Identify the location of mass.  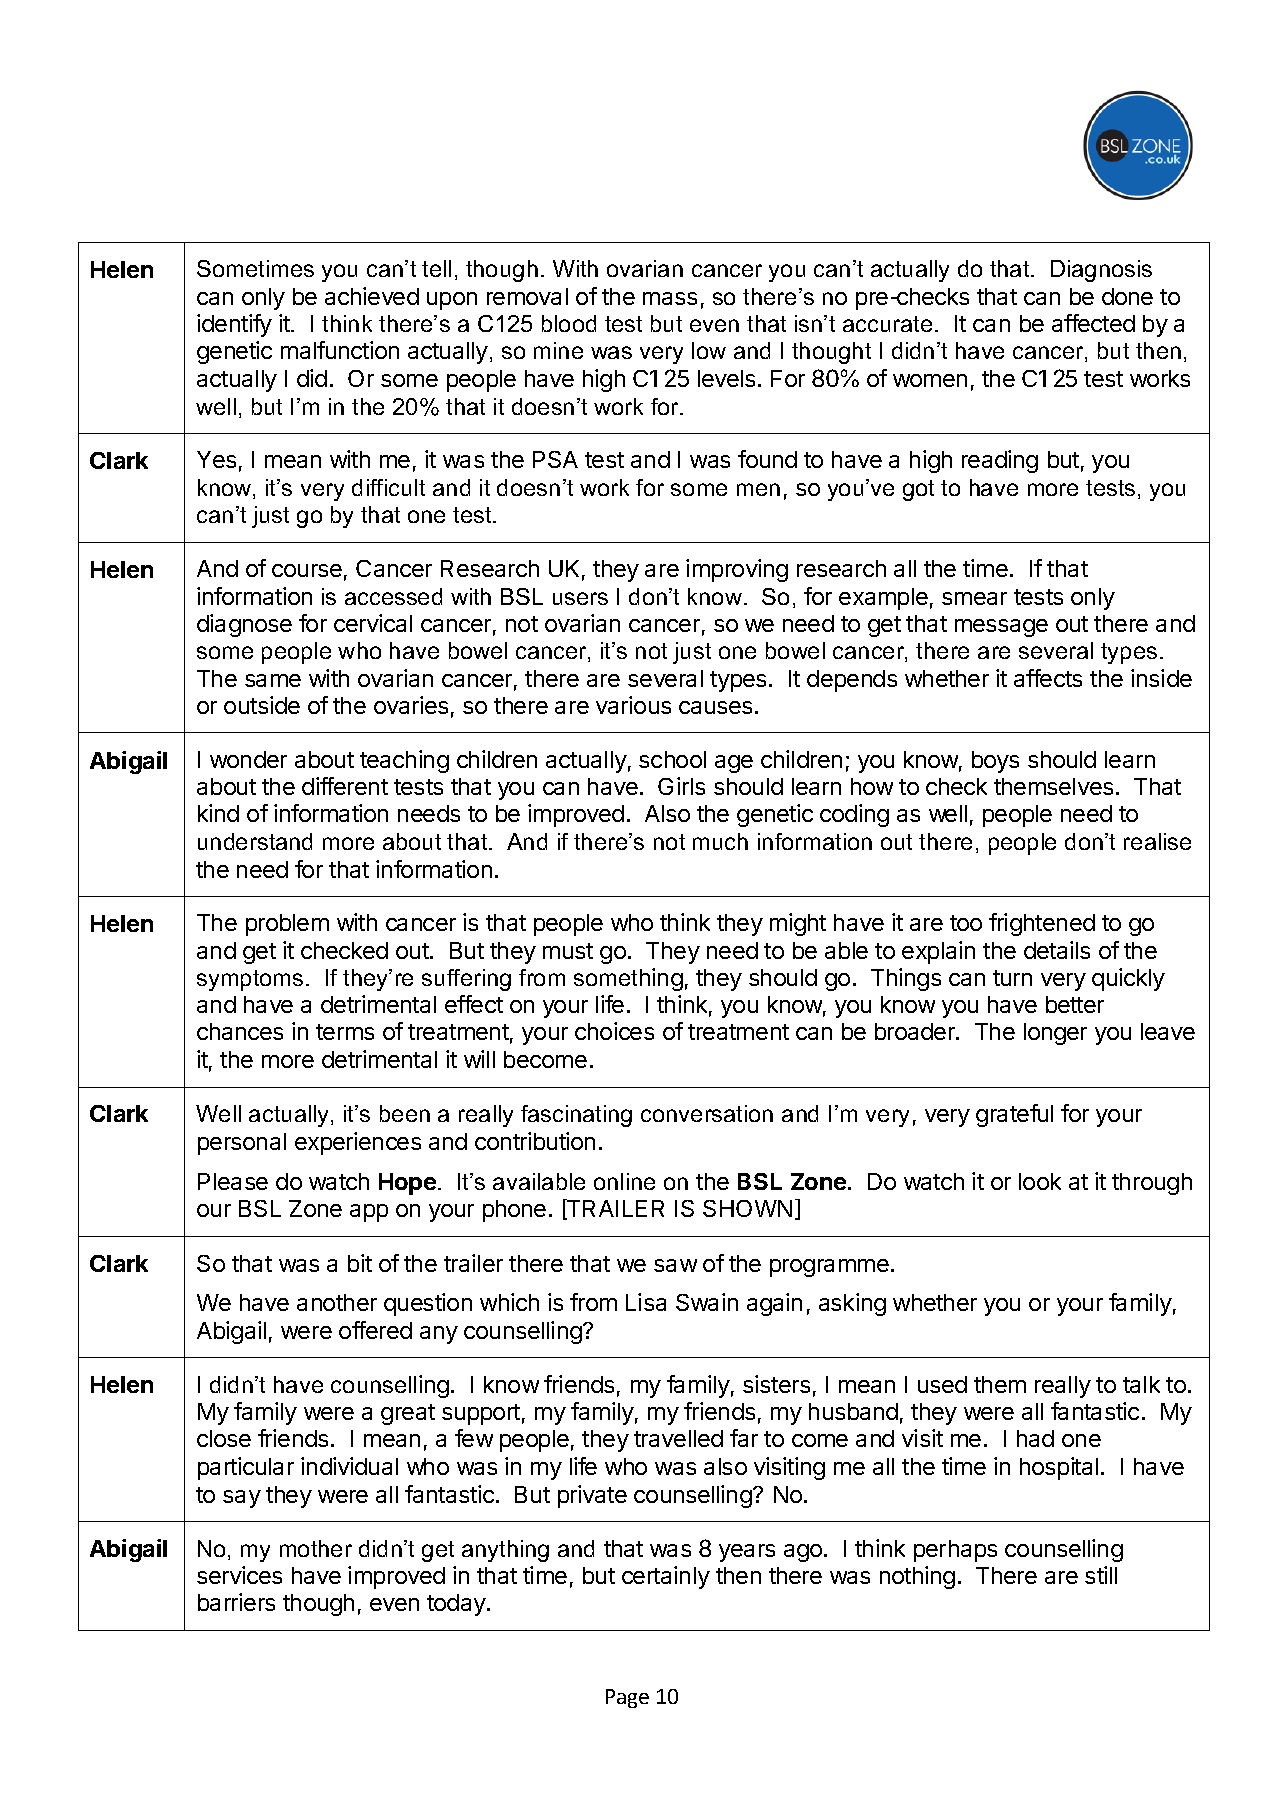
(670, 298).
